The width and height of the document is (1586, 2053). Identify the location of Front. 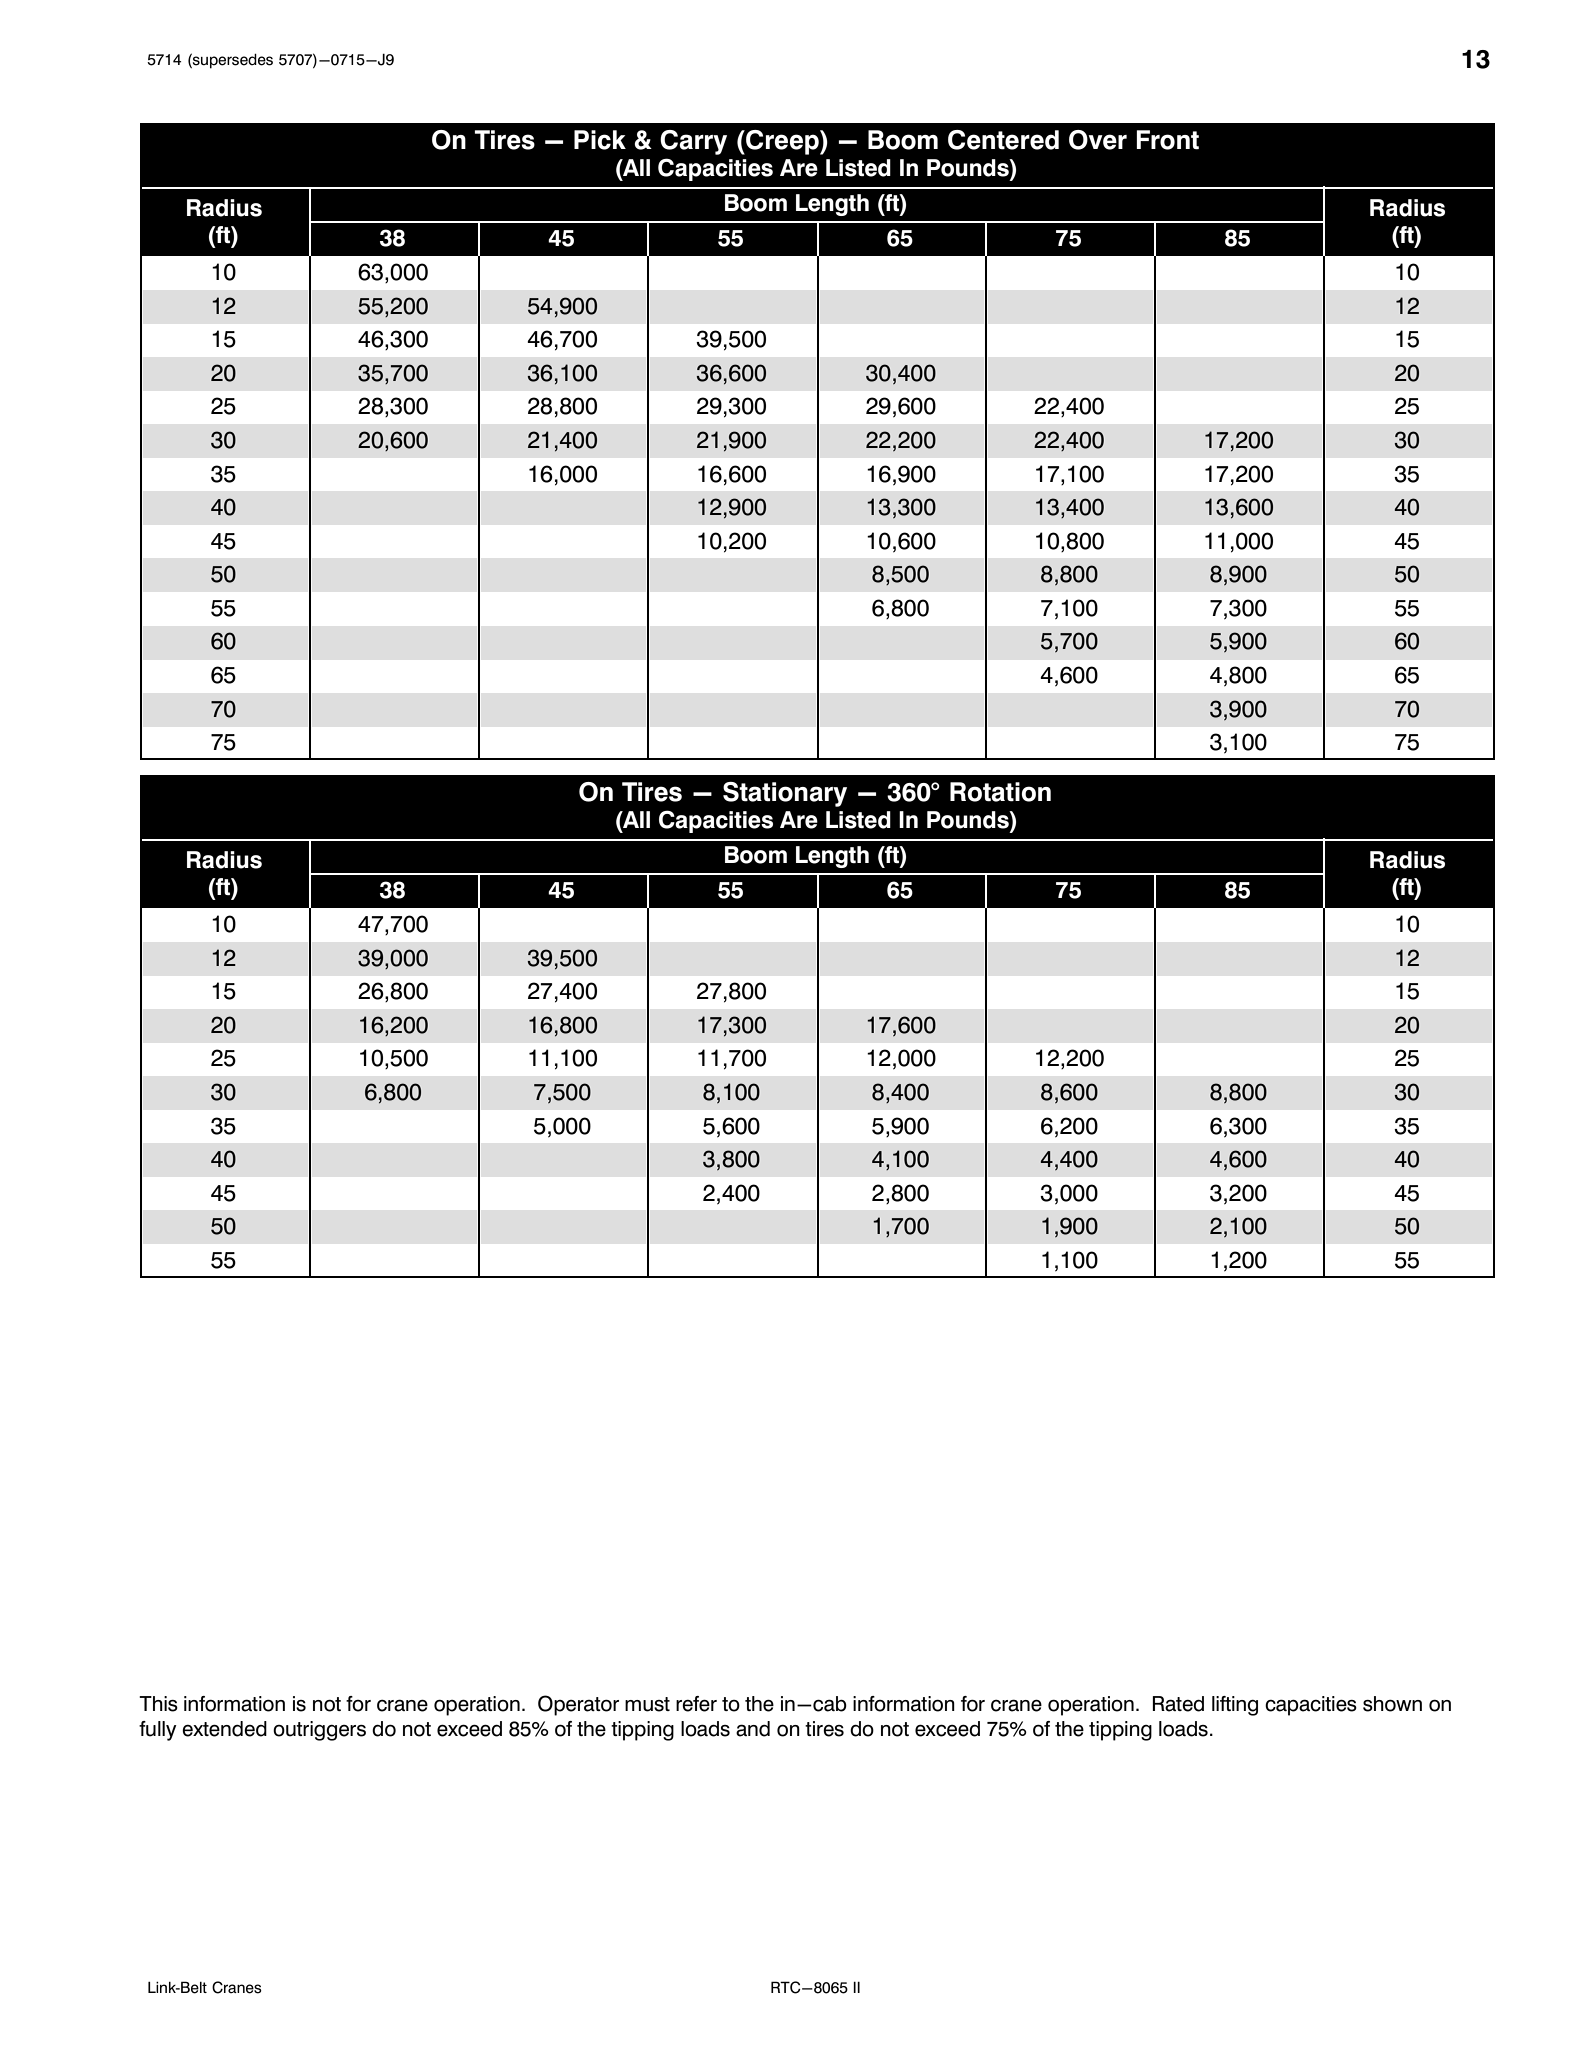
(1167, 140).
